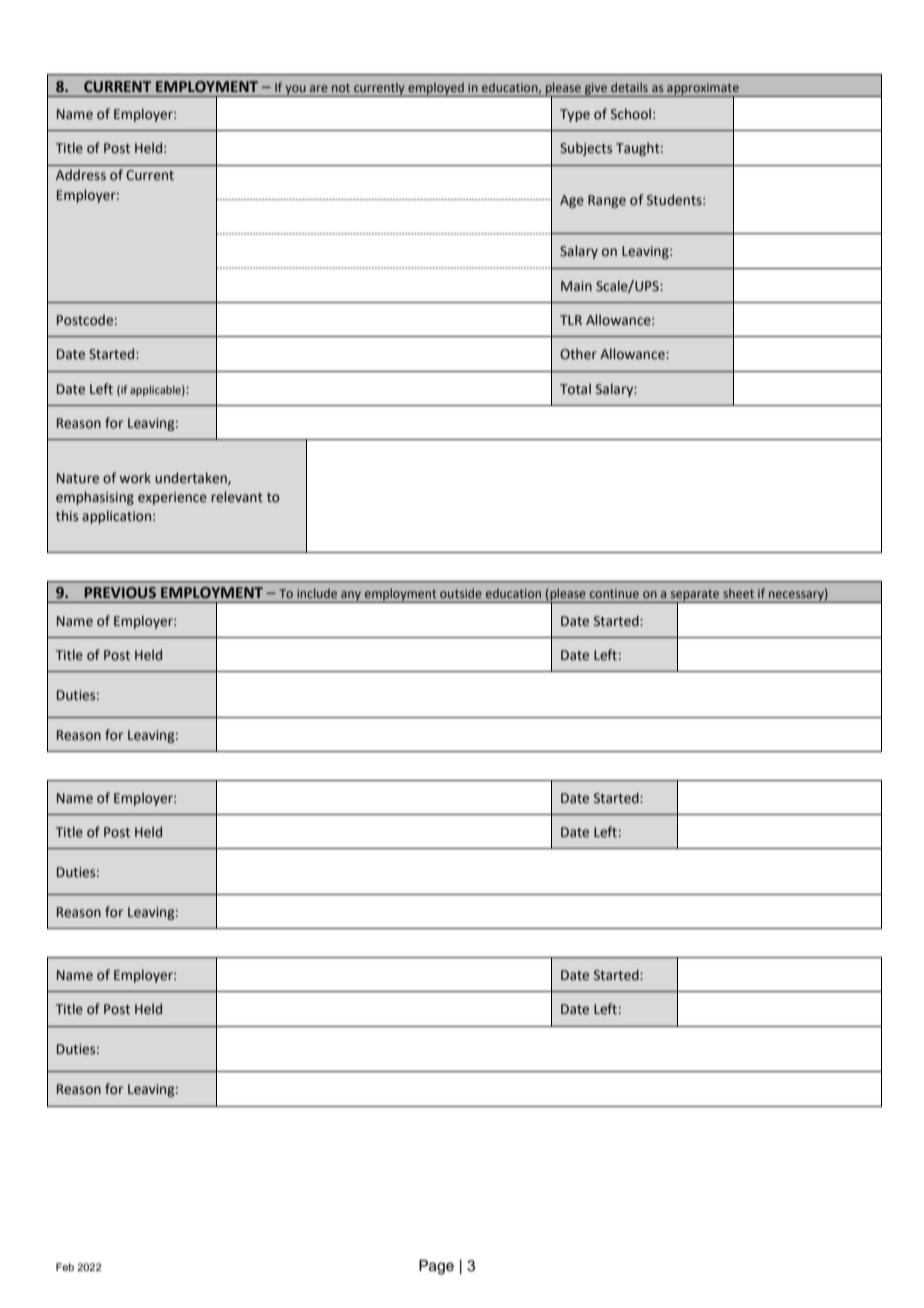 This page has width=924, height=1308. What do you see at coordinates (614, 593) in the page?
I see `continue` at bounding box center [614, 593].
